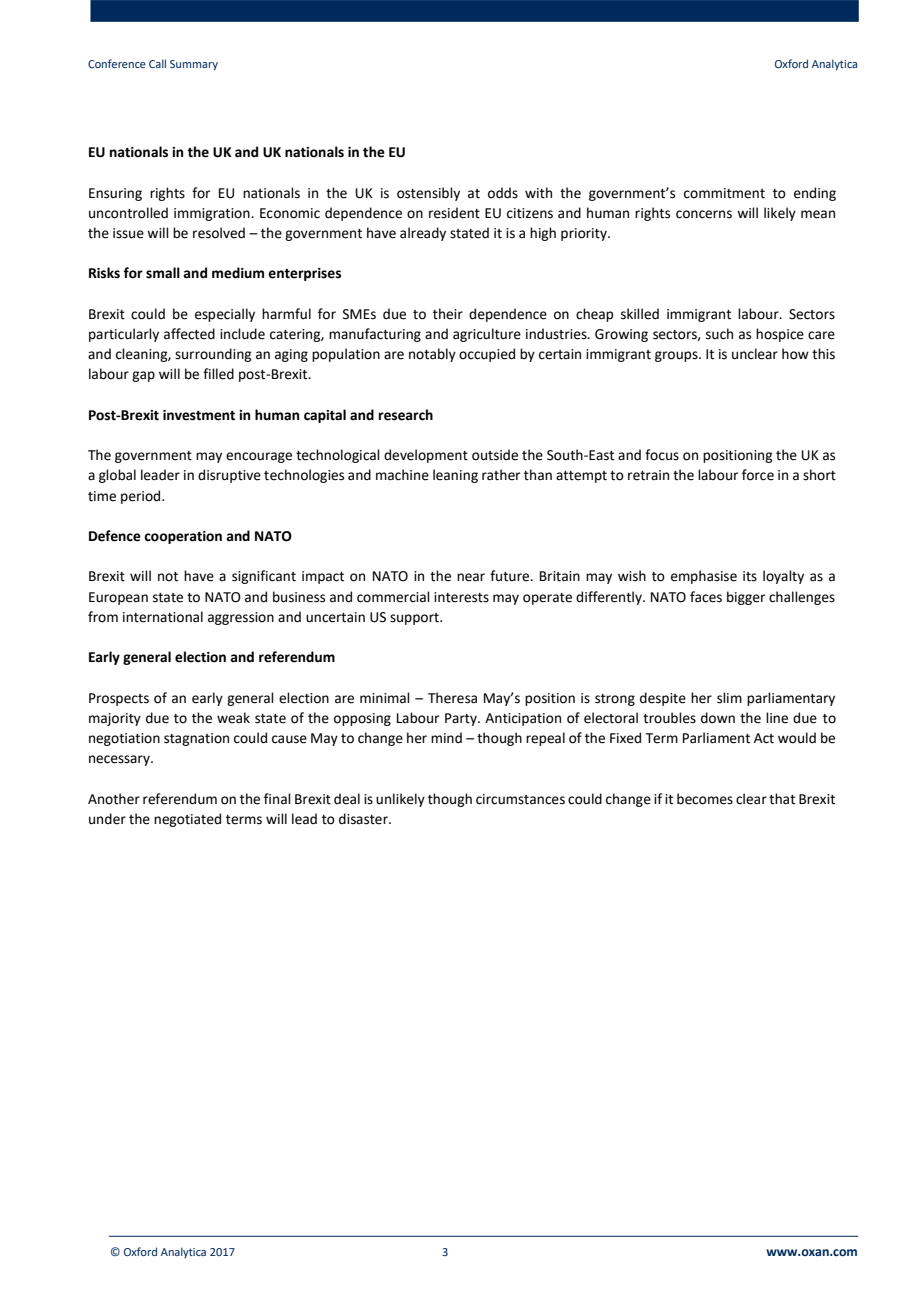  I want to click on outside, so click(495, 455).
